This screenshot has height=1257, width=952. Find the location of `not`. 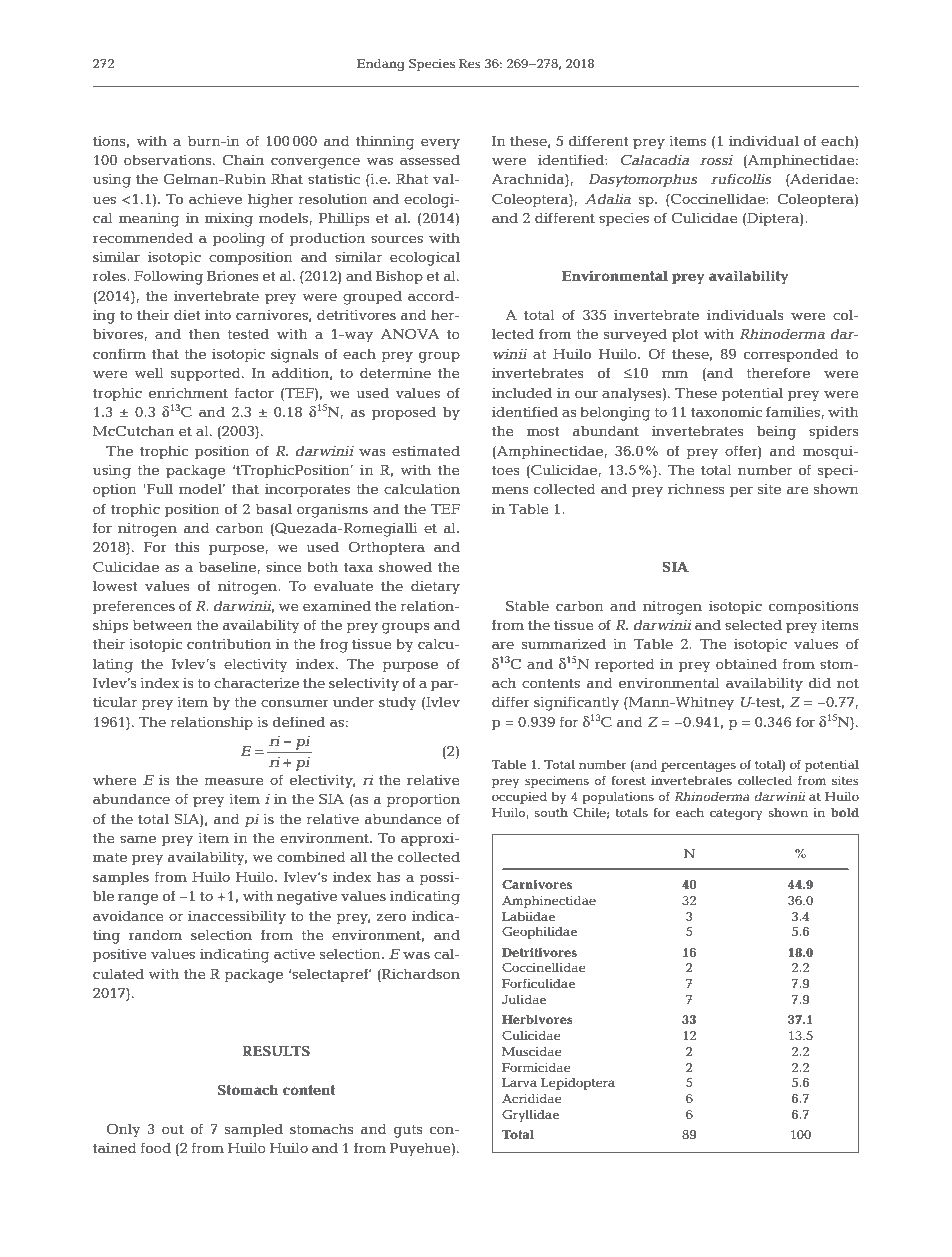

not is located at coordinates (848, 683).
